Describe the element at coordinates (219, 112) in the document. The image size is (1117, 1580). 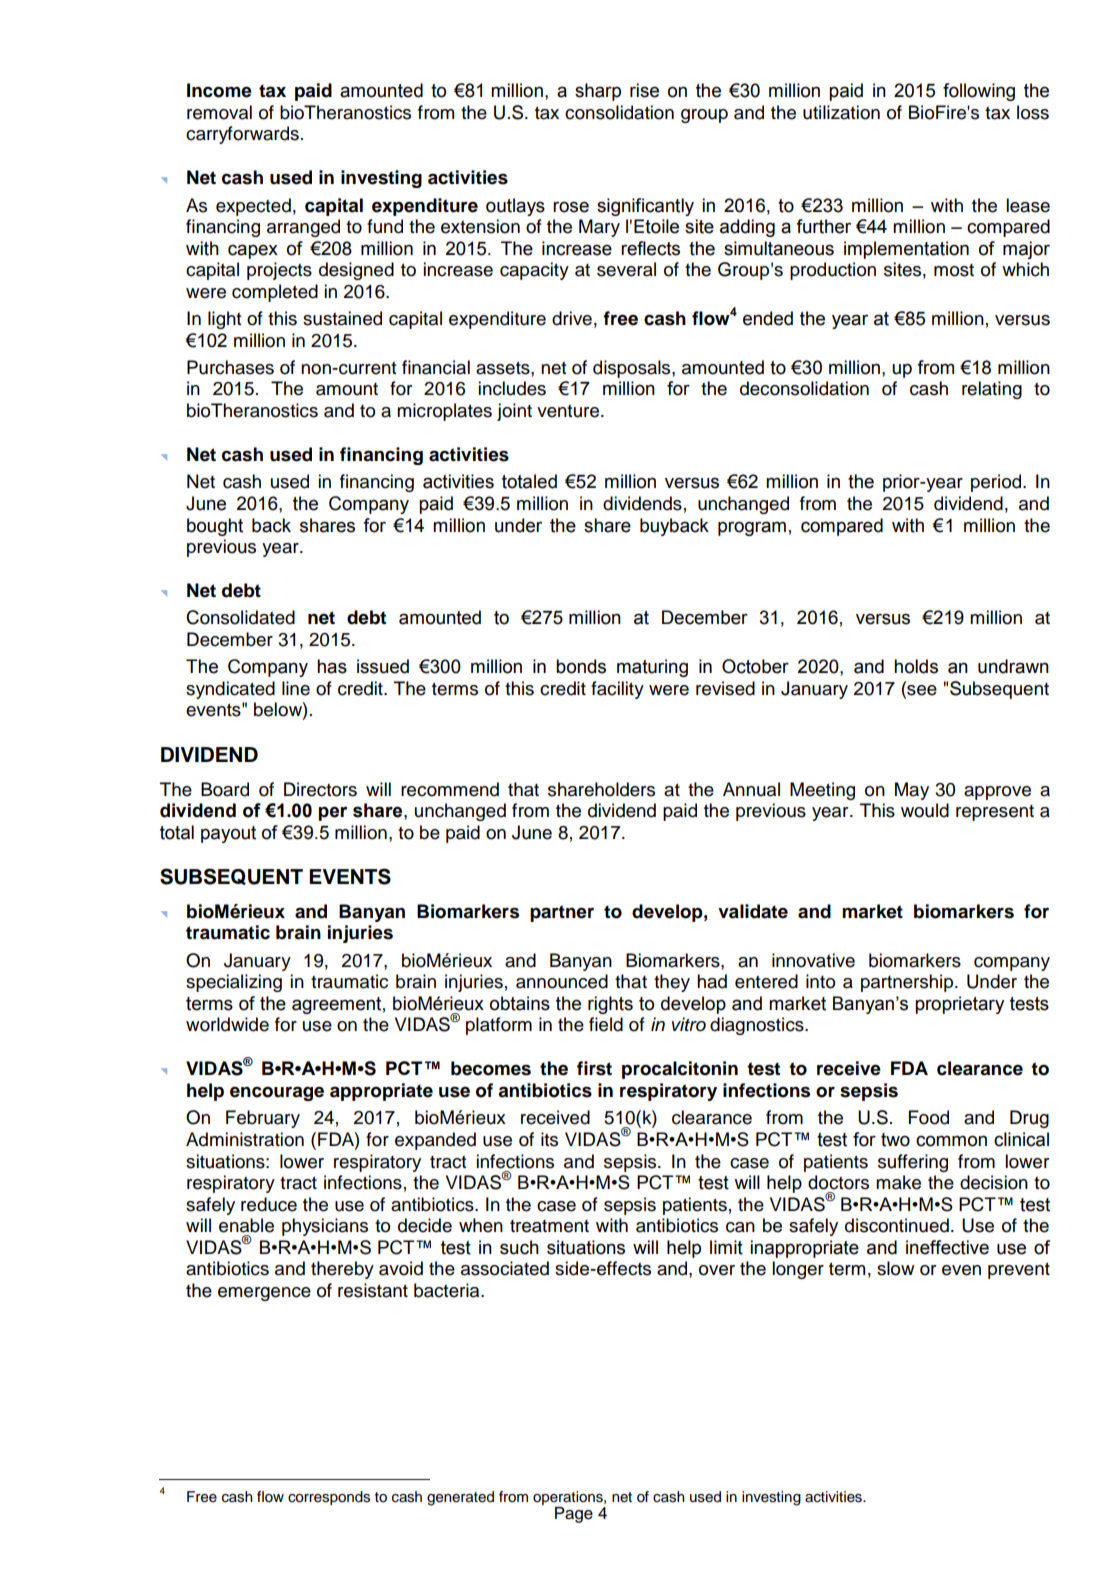
I see `removal` at that location.
